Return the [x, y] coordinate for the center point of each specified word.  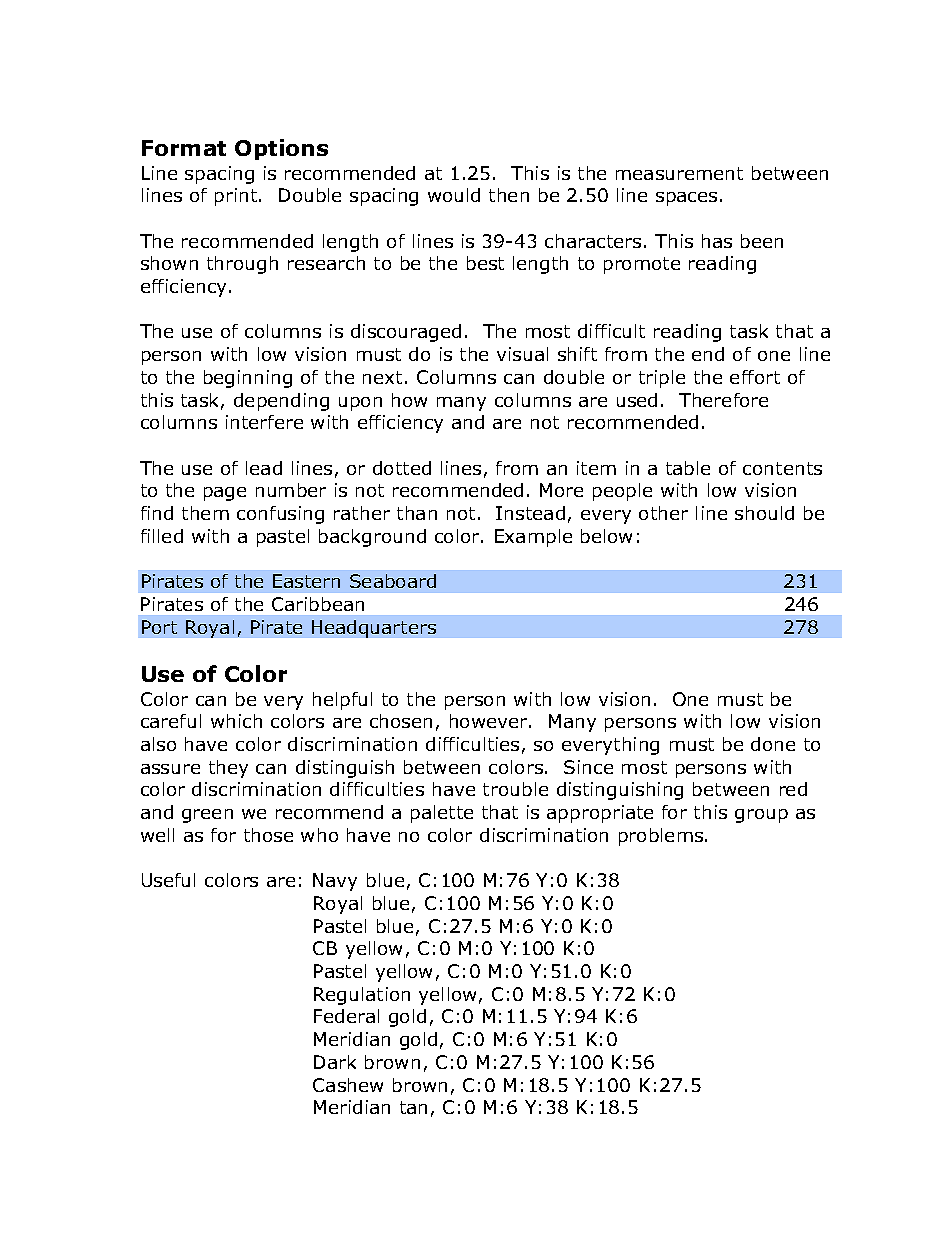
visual [522, 354]
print [237, 197]
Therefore [723, 400]
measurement [679, 173]
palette [442, 814]
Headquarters [374, 629]
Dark [335, 1062]
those [268, 835]
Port [159, 627]
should [764, 513]
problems [662, 837]
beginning [248, 379]
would [454, 195]
